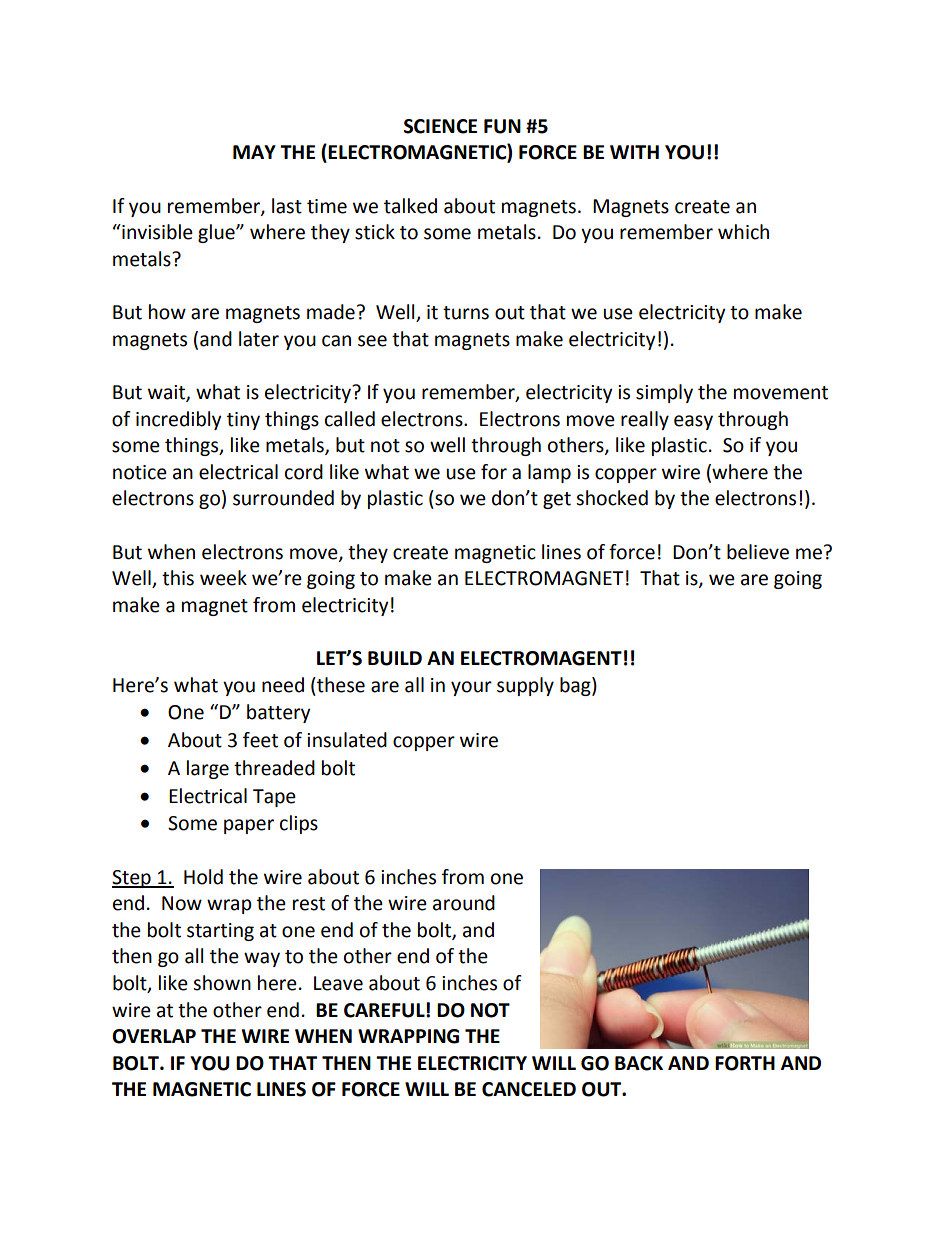  What do you see at coordinates (179, 420) in the page?
I see `incredibly` at bounding box center [179, 420].
